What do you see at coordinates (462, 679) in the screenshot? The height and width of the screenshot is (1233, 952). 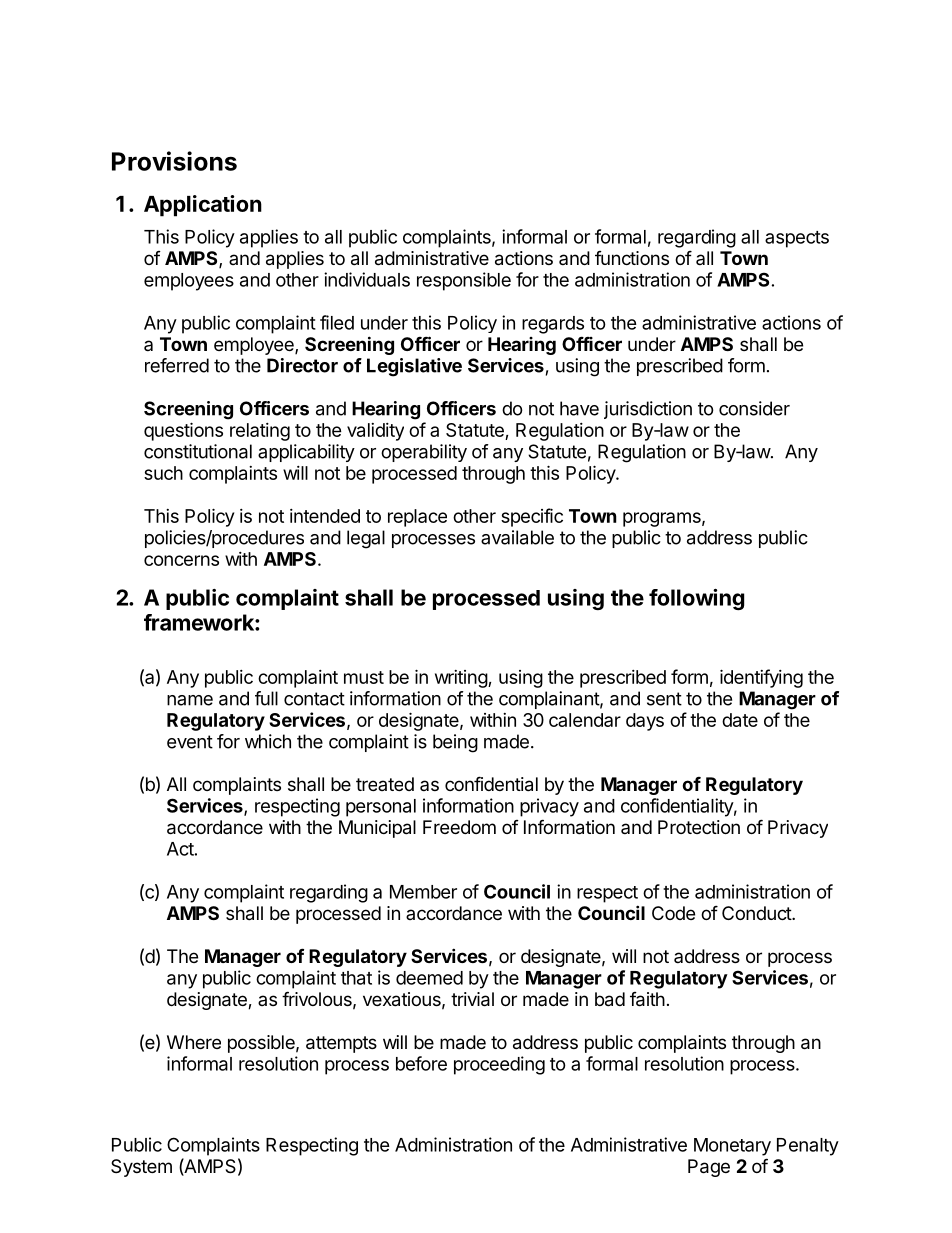 I see `writing` at bounding box center [462, 679].
